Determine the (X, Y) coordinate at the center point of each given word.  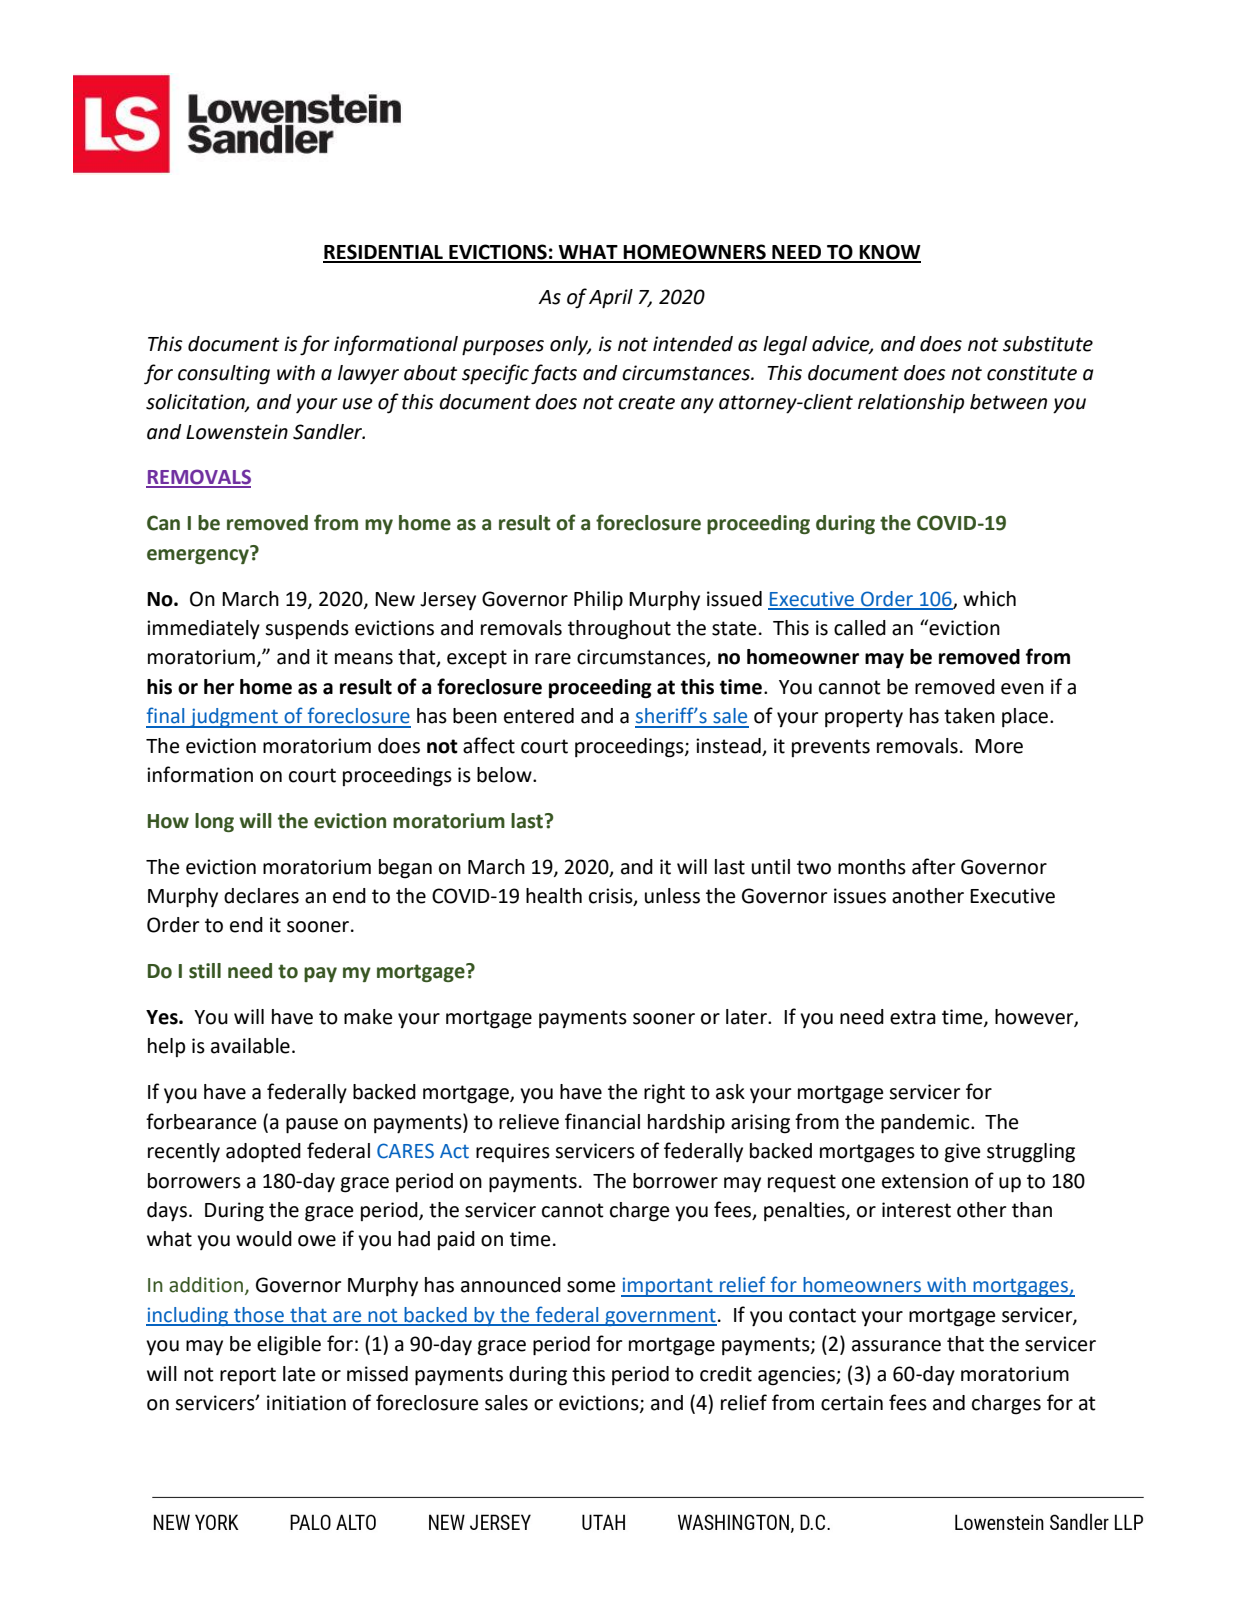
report (248, 1376)
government (660, 1317)
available (250, 1046)
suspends (307, 629)
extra (913, 1017)
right (664, 1094)
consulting (224, 375)
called (860, 628)
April (611, 299)
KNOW (889, 253)
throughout (619, 630)
